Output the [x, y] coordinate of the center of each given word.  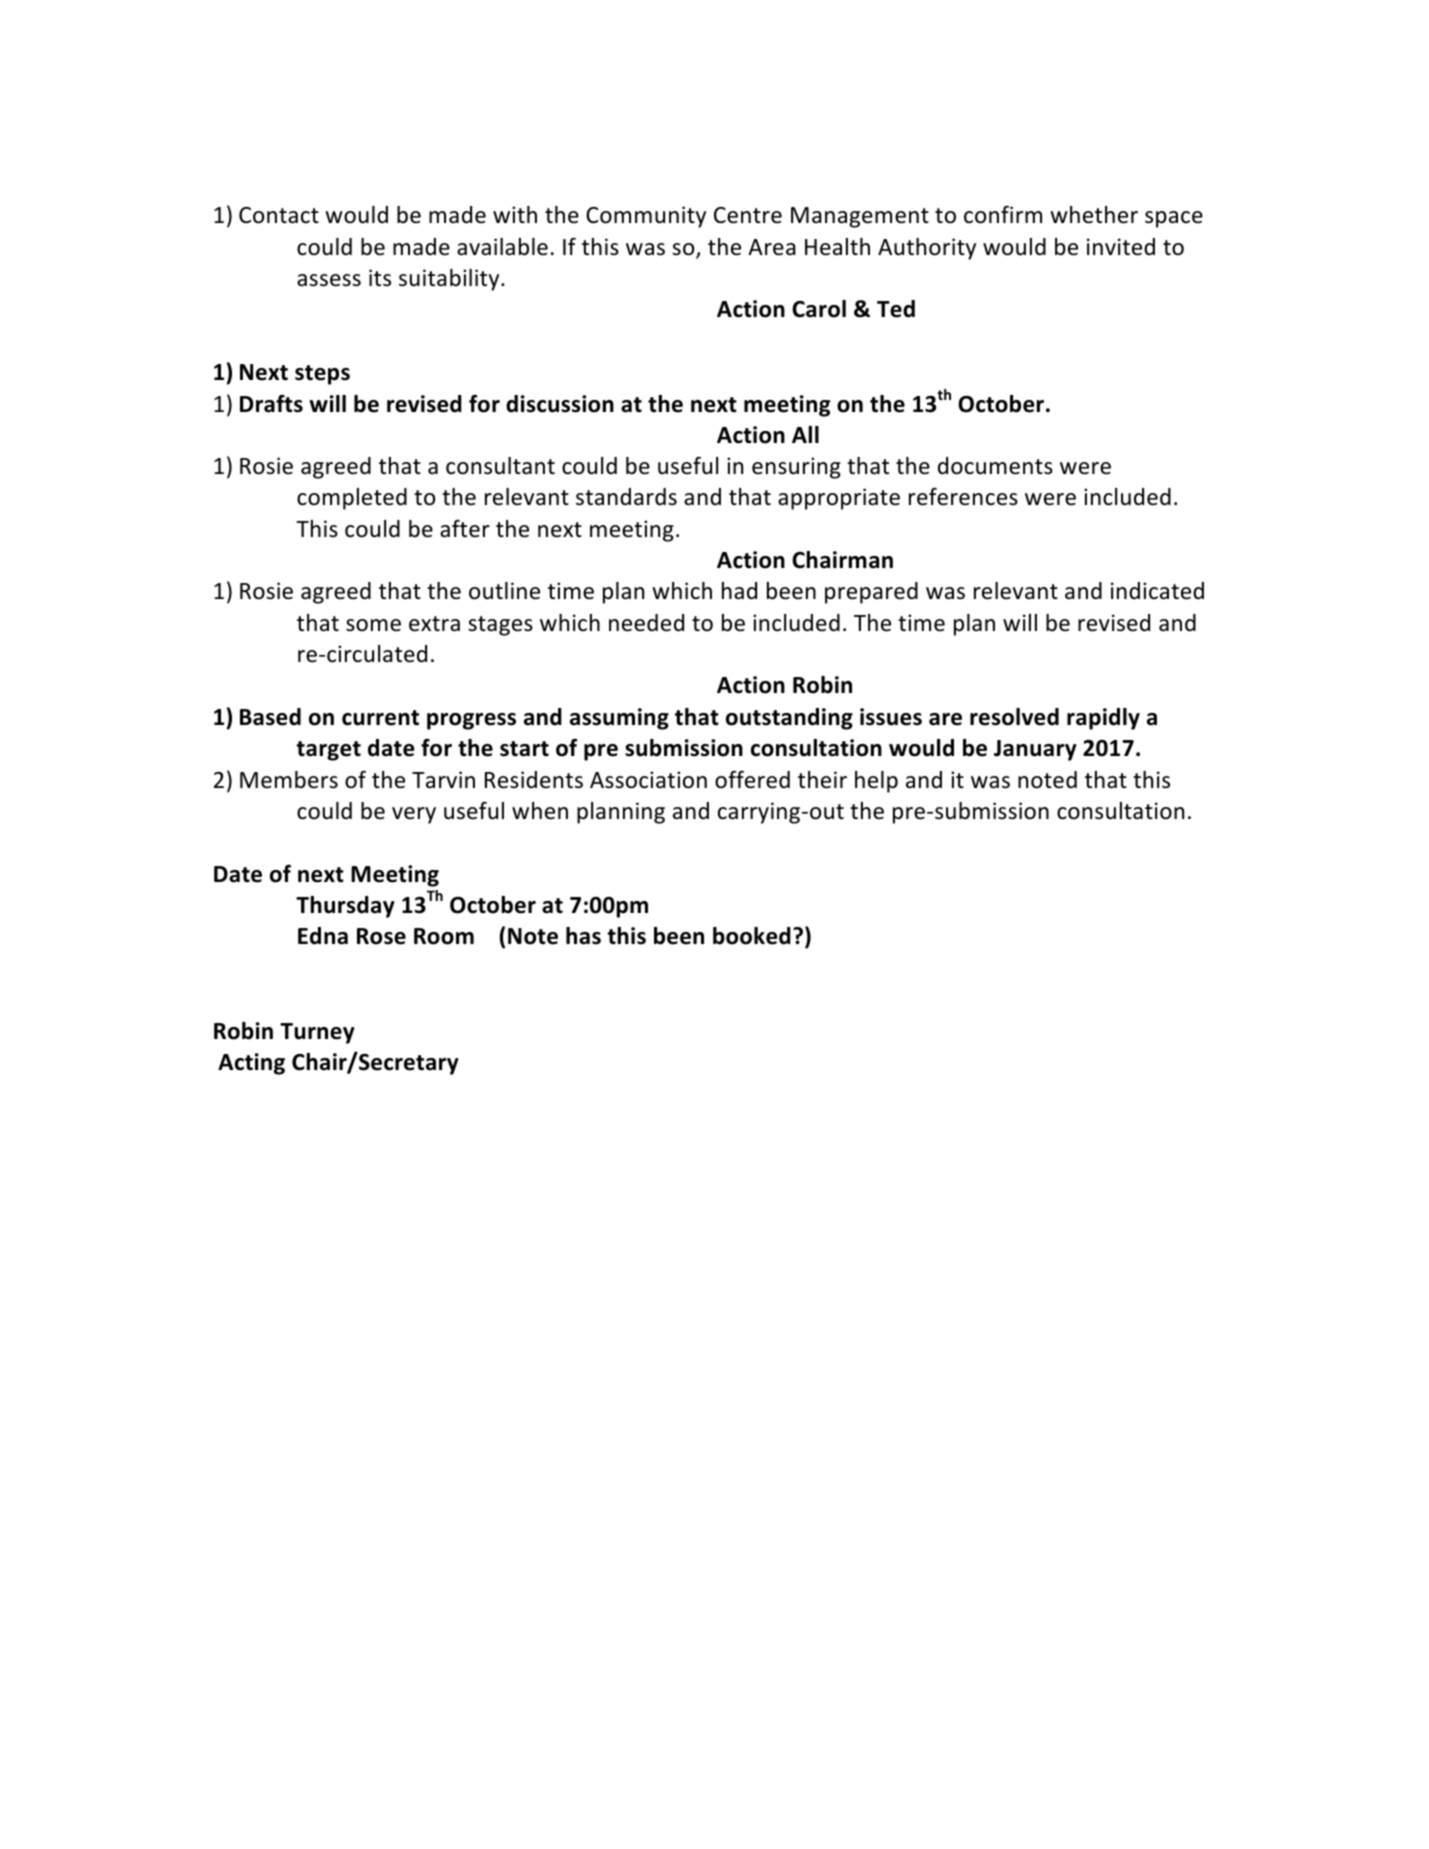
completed [352, 499]
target [328, 751]
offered [752, 779]
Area [772, 247]
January [1035, 750]
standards [626, 497]
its [380, 278]
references [963, 497]
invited [1121, 247]
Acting [251, 1064]
